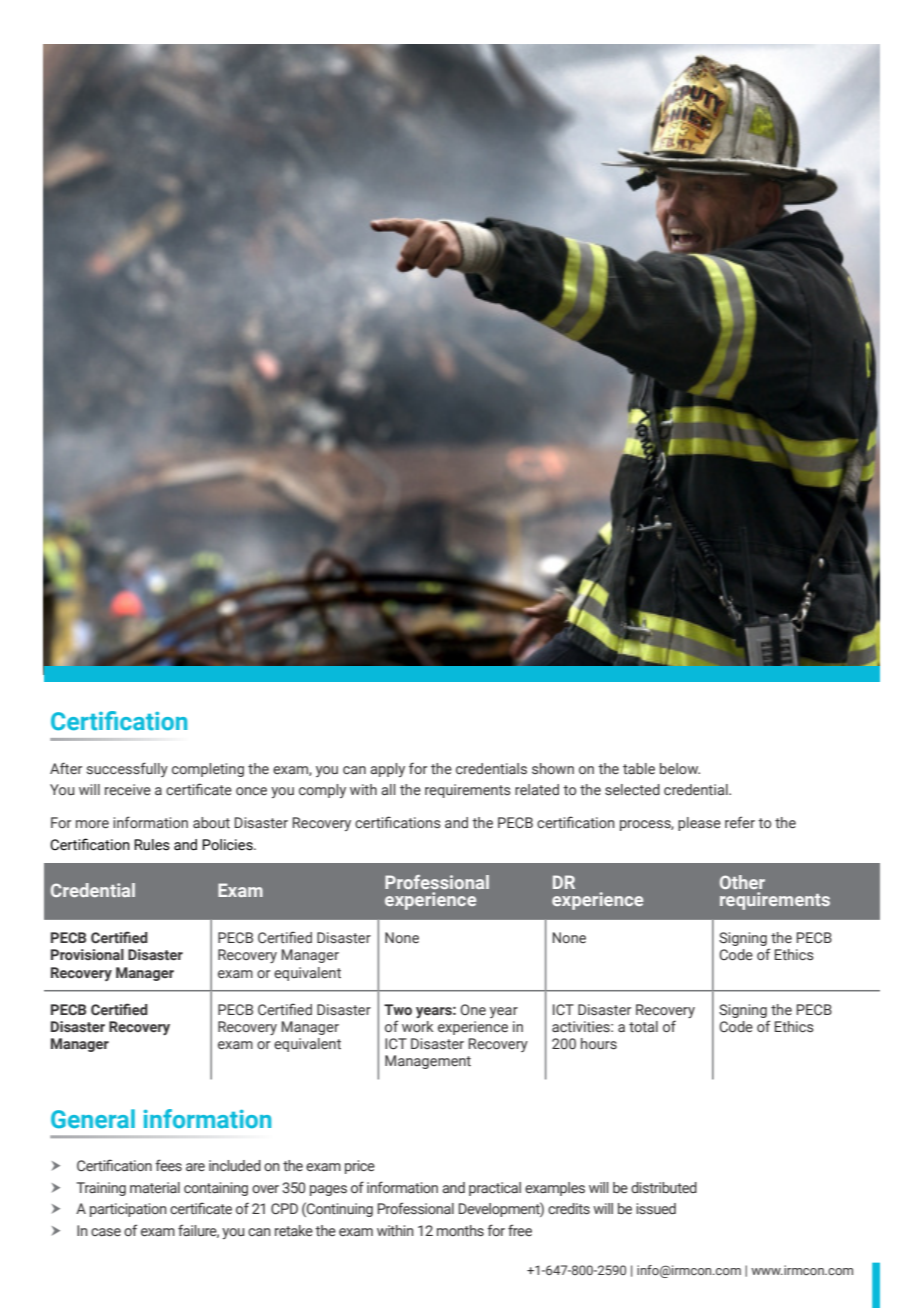  I want to click on General, so click(93, 1118).
